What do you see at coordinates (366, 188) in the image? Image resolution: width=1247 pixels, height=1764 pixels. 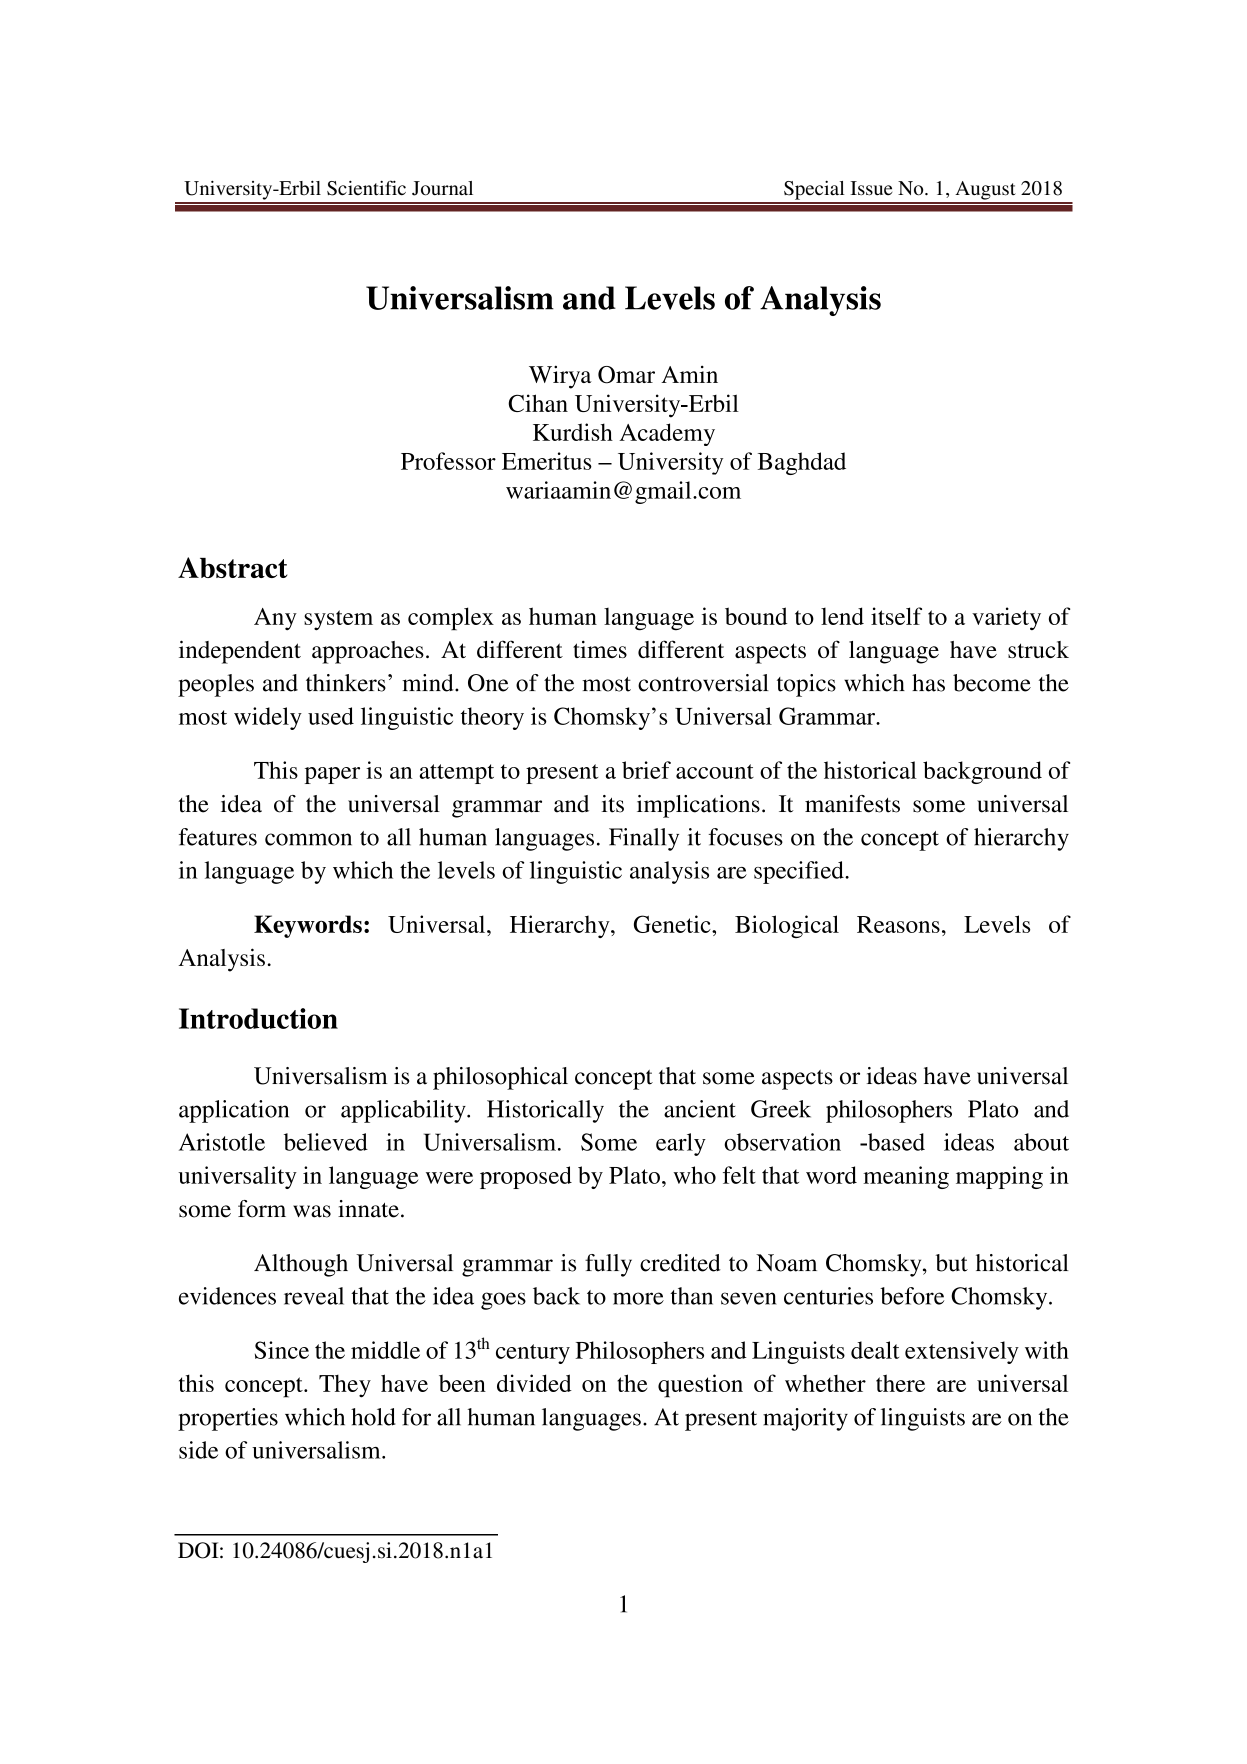 I see `Scientific` at bounding box center [366, 188].
